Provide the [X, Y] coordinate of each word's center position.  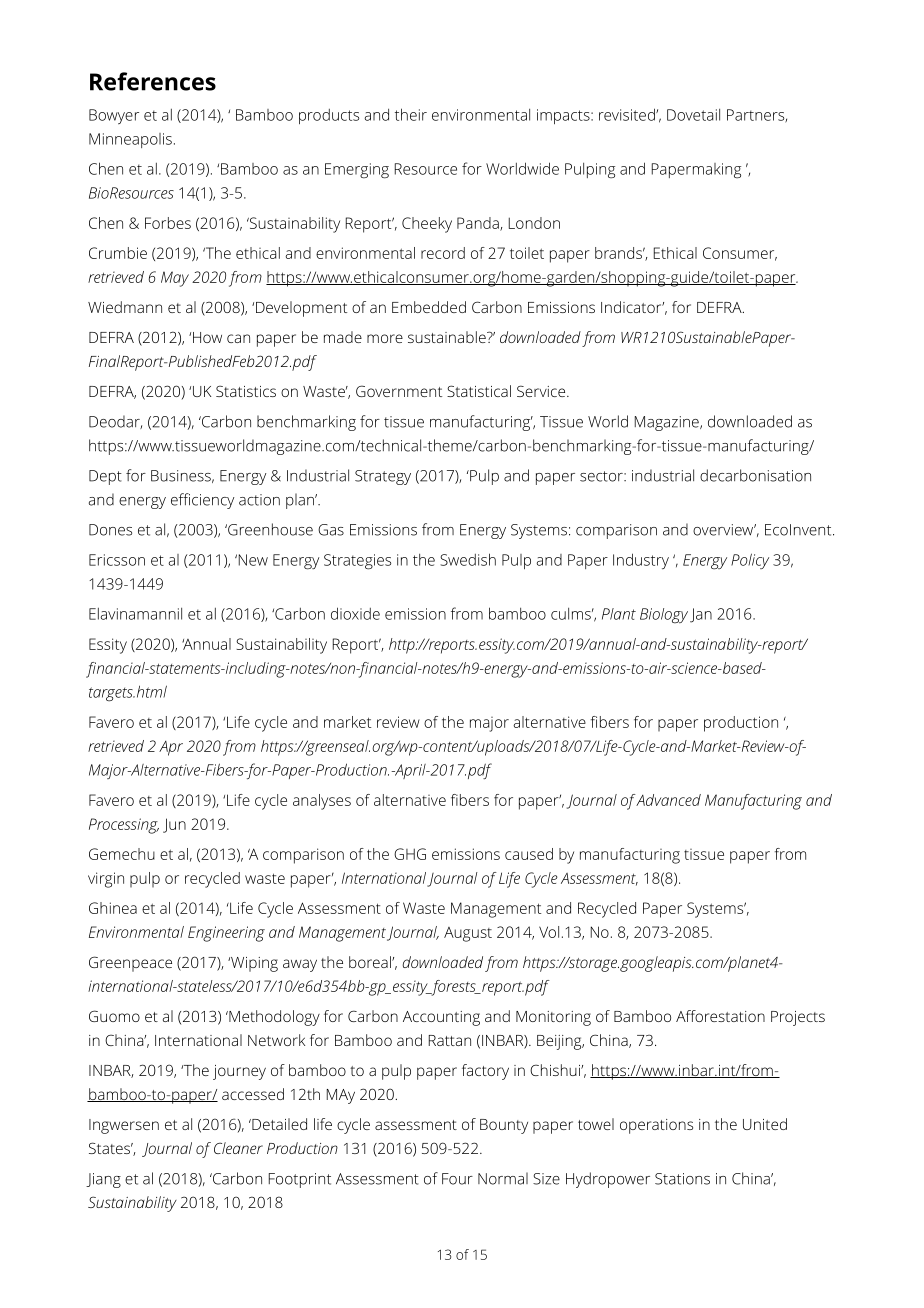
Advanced [668, 800]
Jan [701, 615]
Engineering [226, 934]
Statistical [479, 391]
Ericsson [117, 560]
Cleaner [238, 1148]
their [411, 114]
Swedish [468, 559]
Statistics [246, 391]
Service [541, 391]
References [153, 81]
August [468, 934]
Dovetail [693, 115]
